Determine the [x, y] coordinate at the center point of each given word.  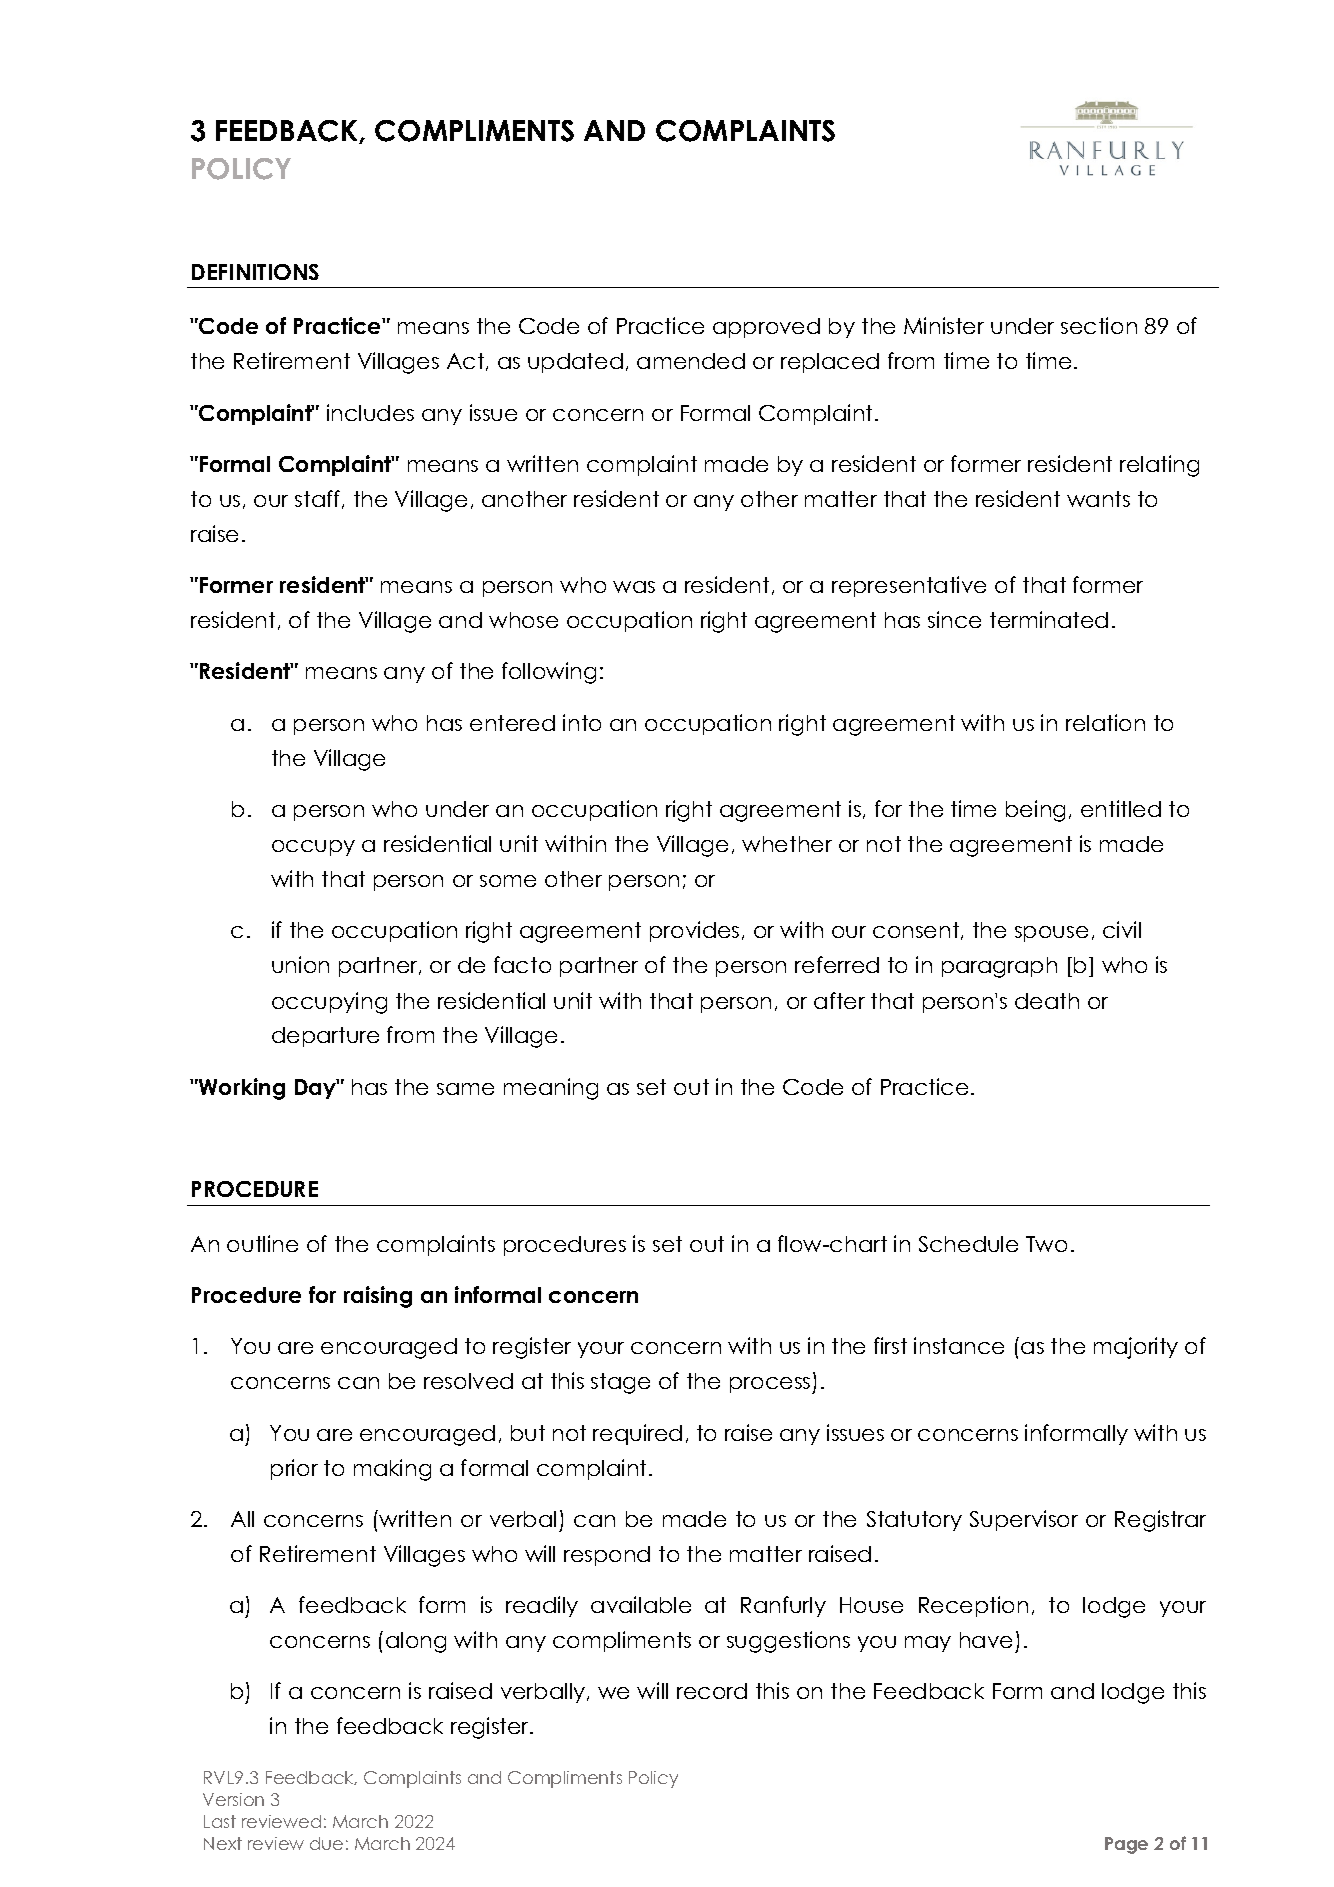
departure [325, 1037]
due [326, 1843]
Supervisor [1024, 1520]
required [637, 1434]
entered [512, 723]
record [712, 1691]
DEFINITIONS [255, 272]
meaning [551, 1089]
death [1047, 1001]
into [582, 722]
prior [294, 1469]
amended [691, 361]
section [1099, 325]
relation [1105, 722]
